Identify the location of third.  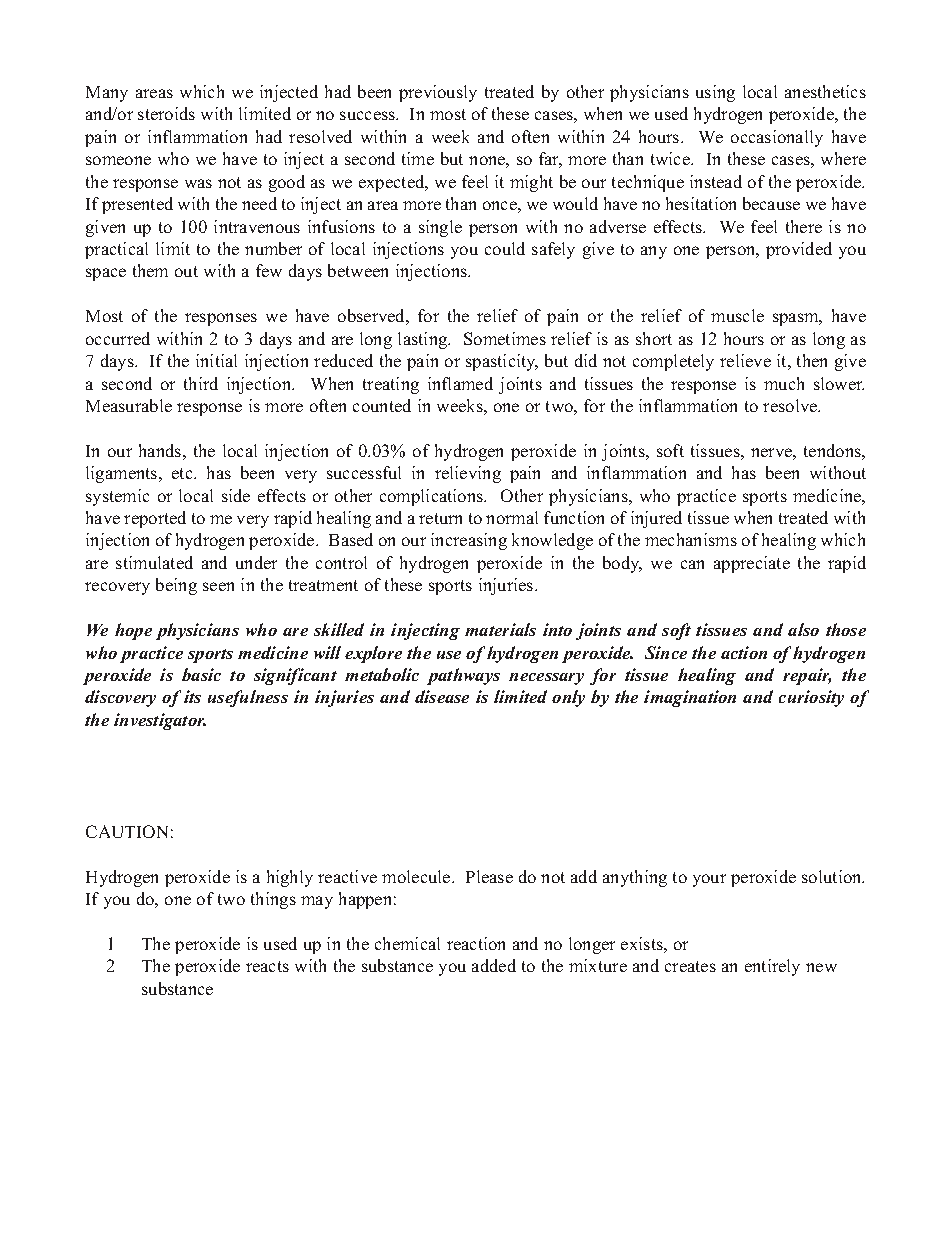
(201, 383).
